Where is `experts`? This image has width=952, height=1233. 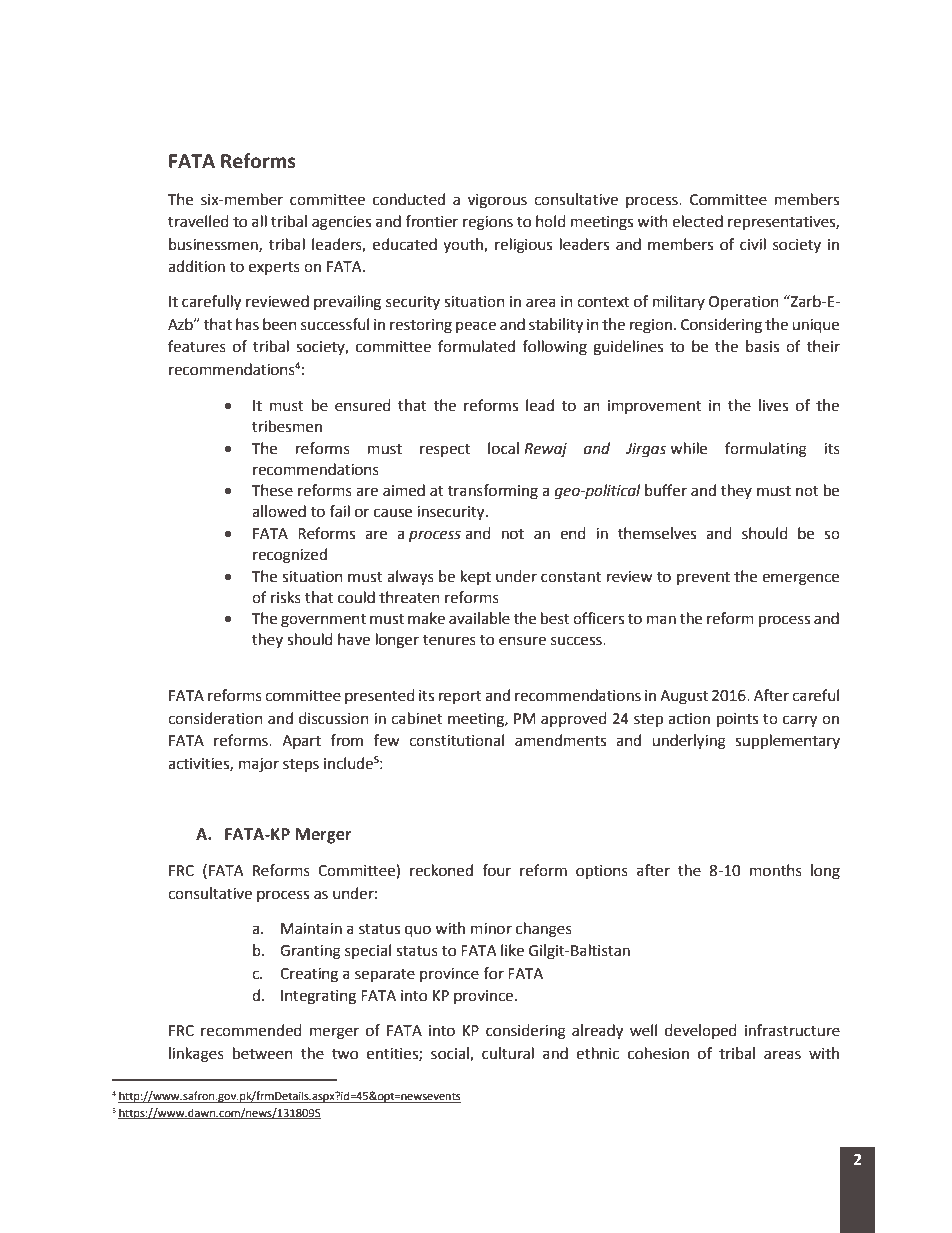
experts is located at coordinates (274, 268).
